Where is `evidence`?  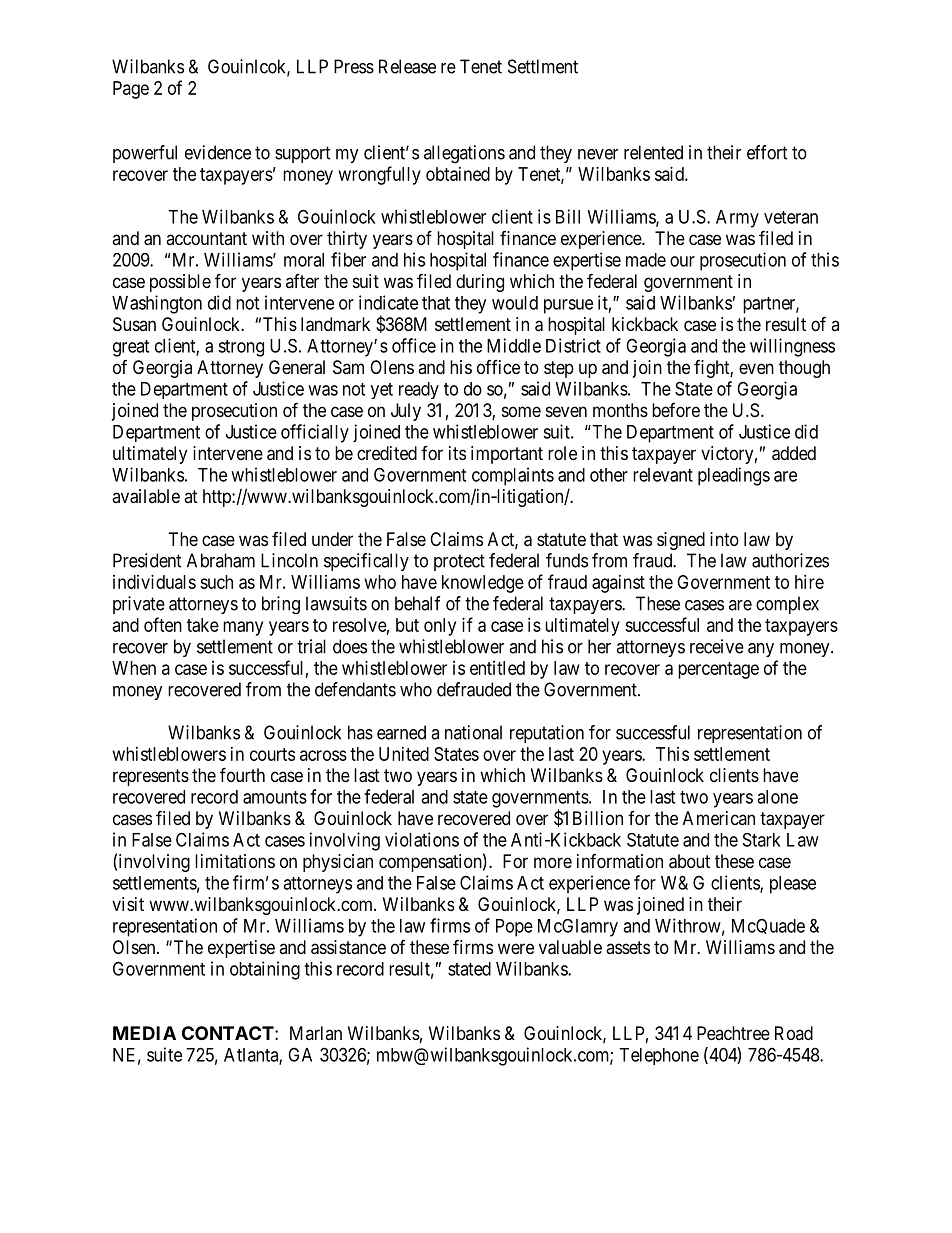 evidence is located at coordinates (218, 152).
